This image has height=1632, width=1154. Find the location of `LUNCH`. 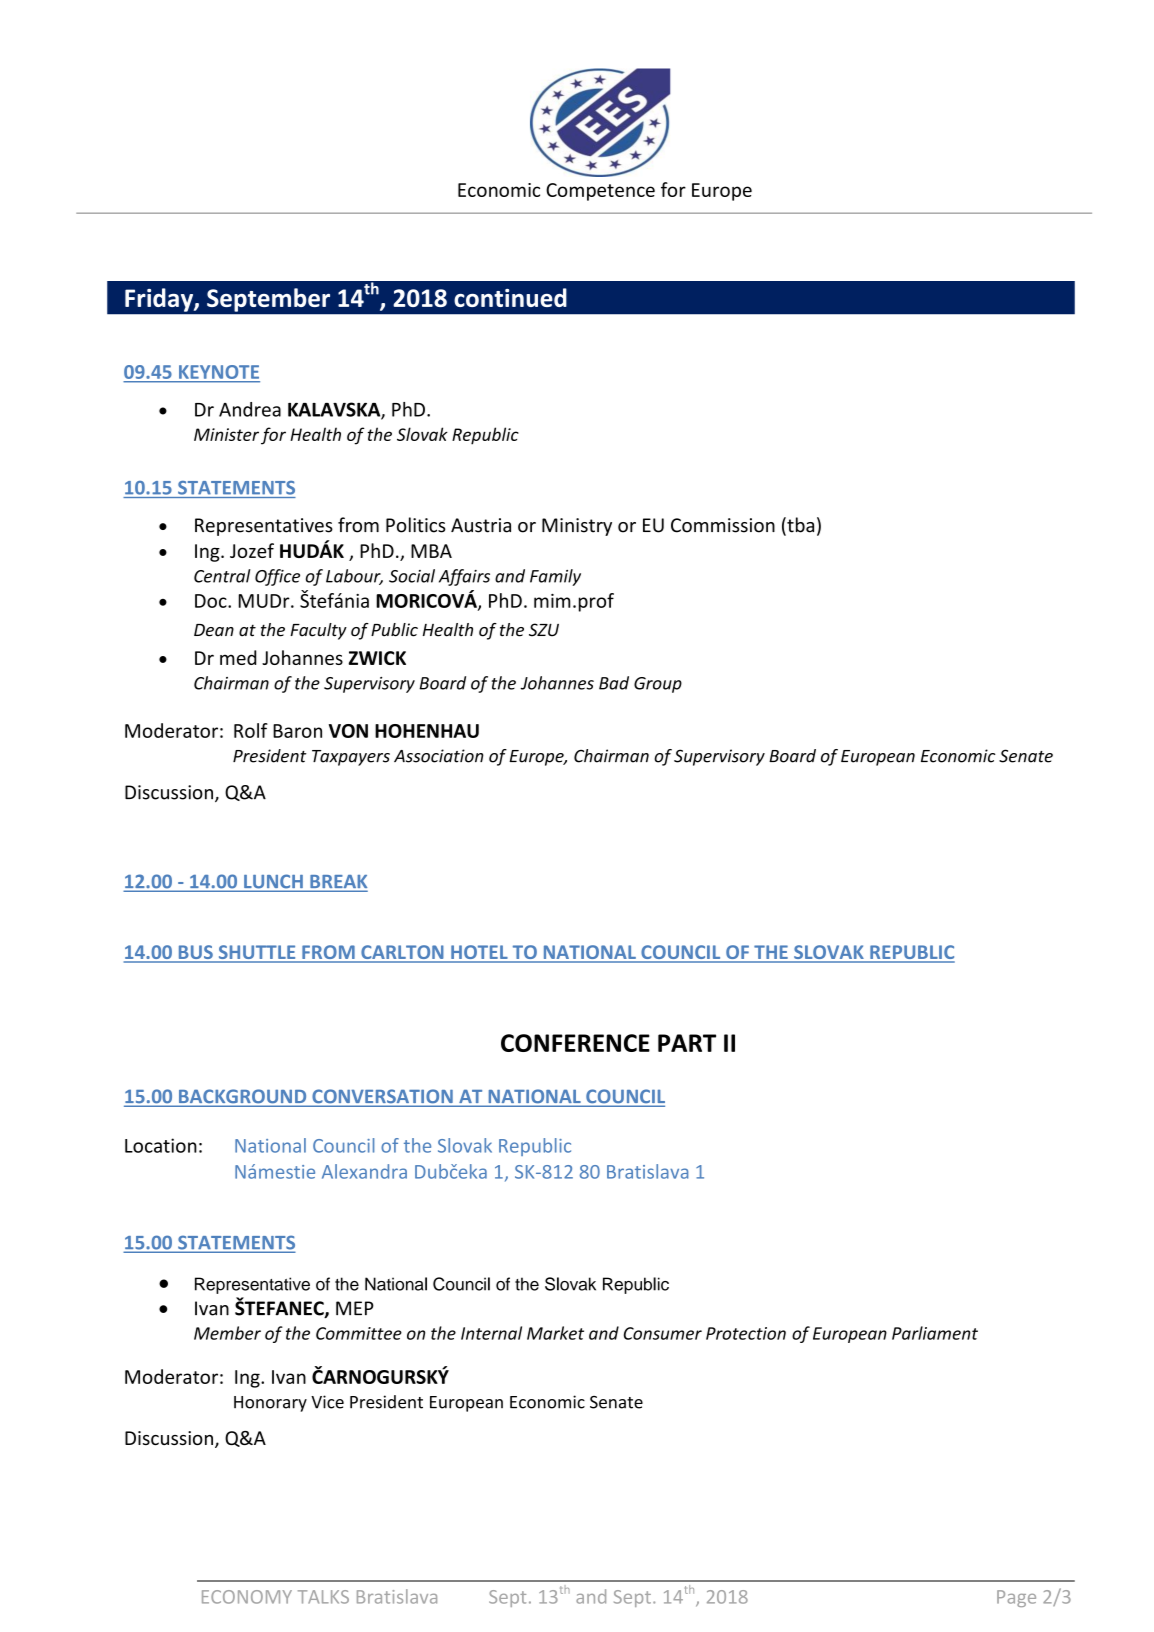

LUNCH is located at coordinates (273, 882).
